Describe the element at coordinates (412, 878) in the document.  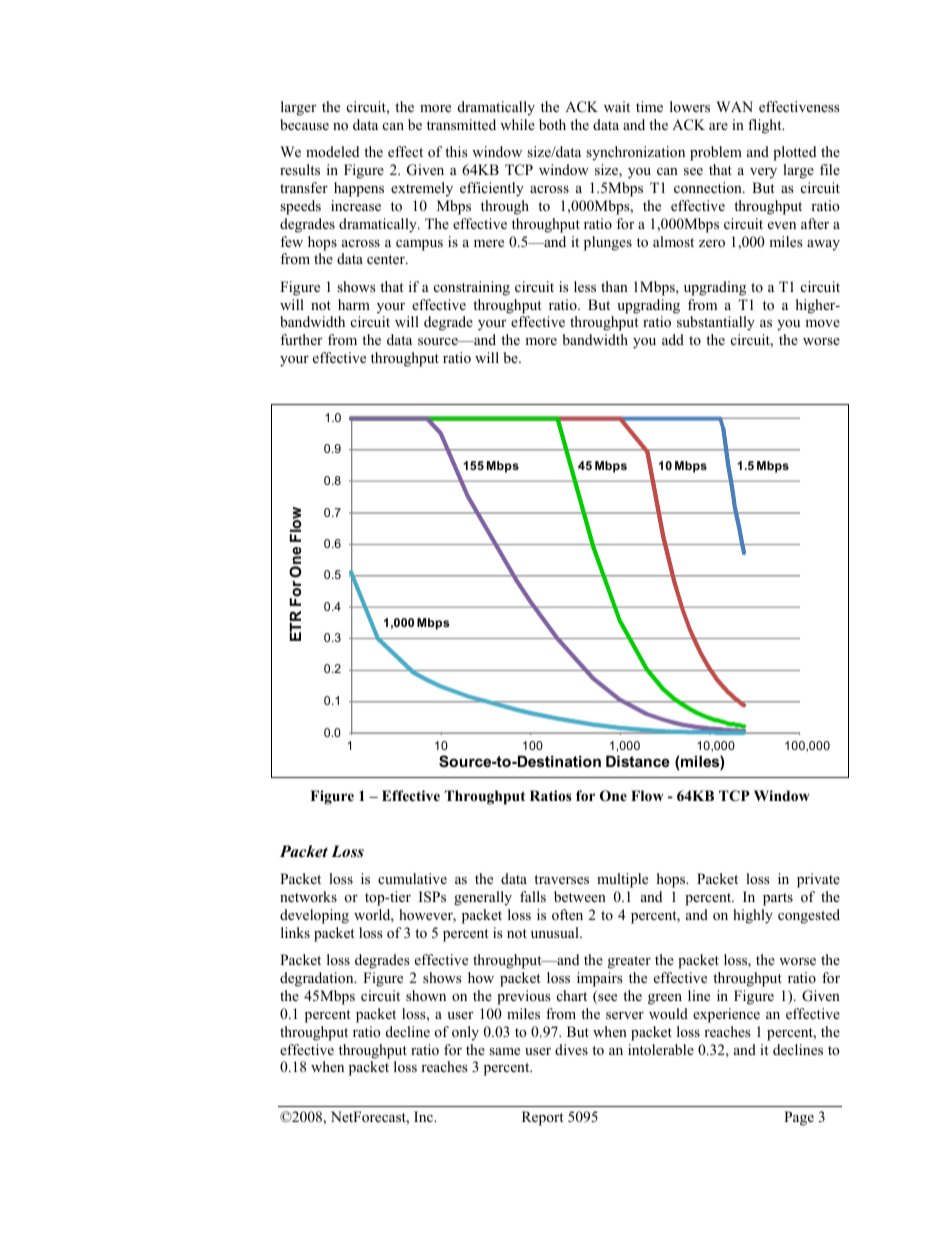
I see `cumulative` at that location.
